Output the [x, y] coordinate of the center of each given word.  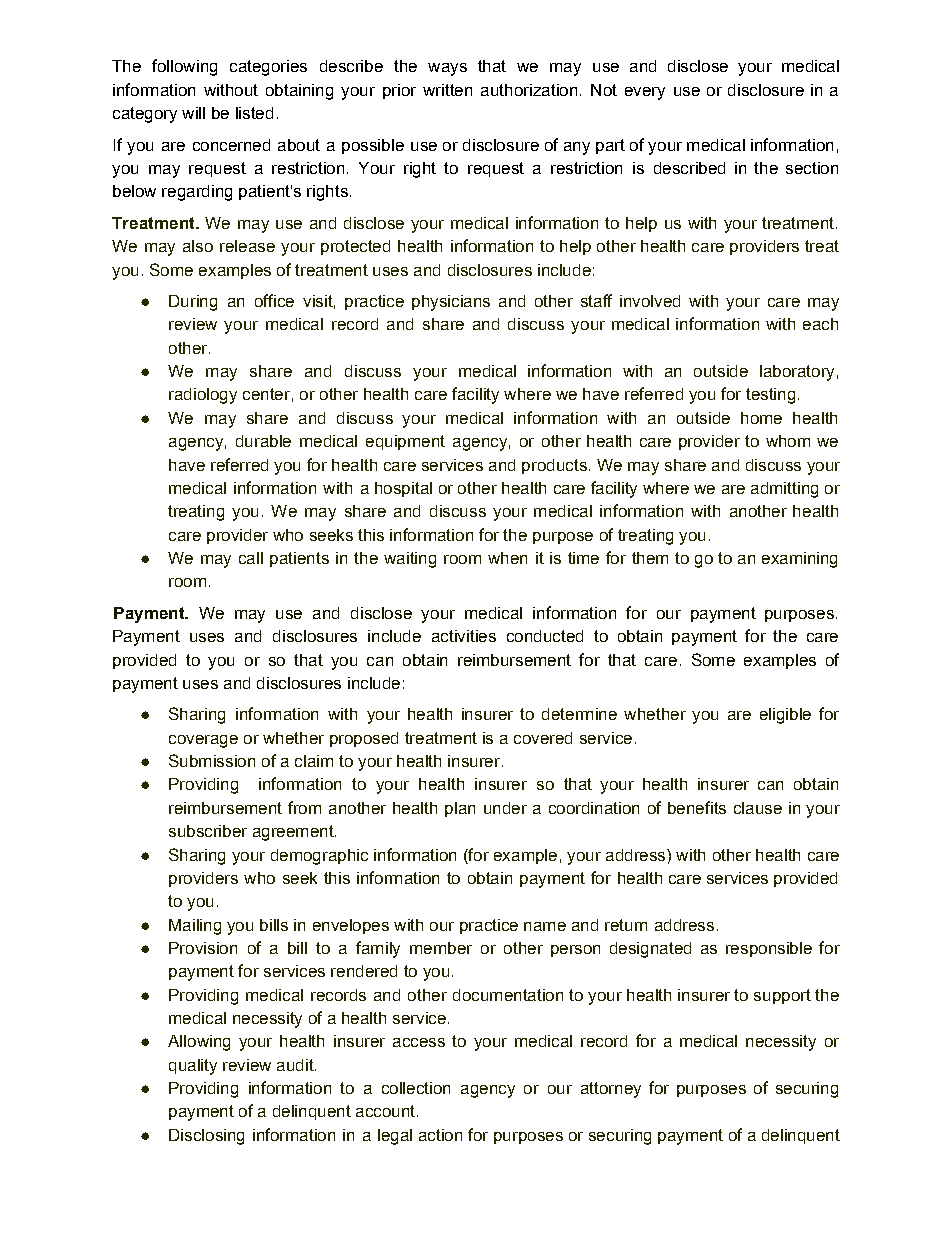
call [251, 558]
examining [799, 560]
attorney [611, 1090]
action [440, 1135]
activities [464, 636]
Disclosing [206, 1137]
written [447, 90]
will [193, 113]
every [645, 93]
